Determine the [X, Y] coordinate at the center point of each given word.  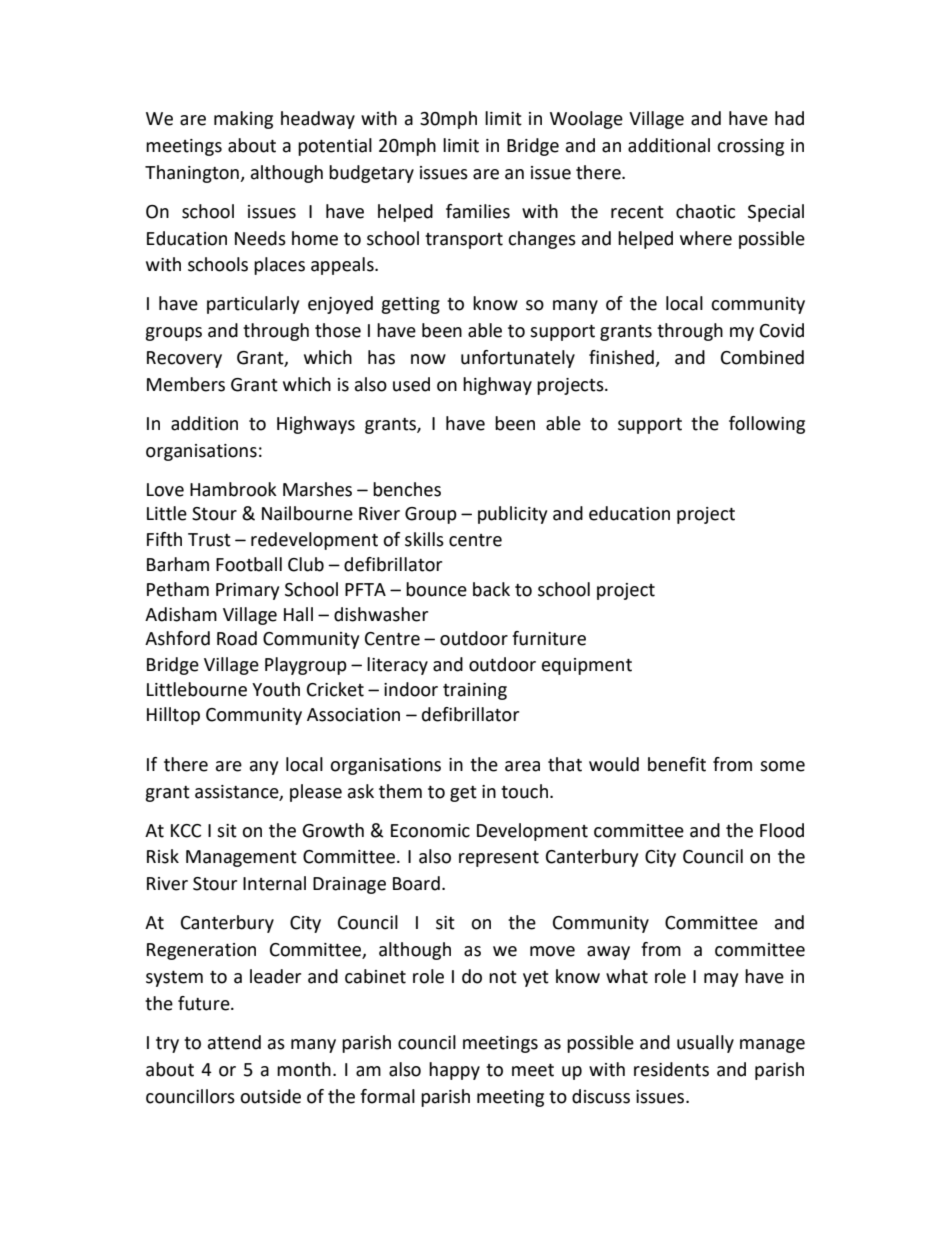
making [243, 120]
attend [234, 1042]
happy [454, 1071]
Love [165, 490]
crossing [750, 147]
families [478, 211]
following [767, 425]
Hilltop [173, 716]
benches [407, 489]
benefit [677, 764]
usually [705, 1044]
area [522, 766]
